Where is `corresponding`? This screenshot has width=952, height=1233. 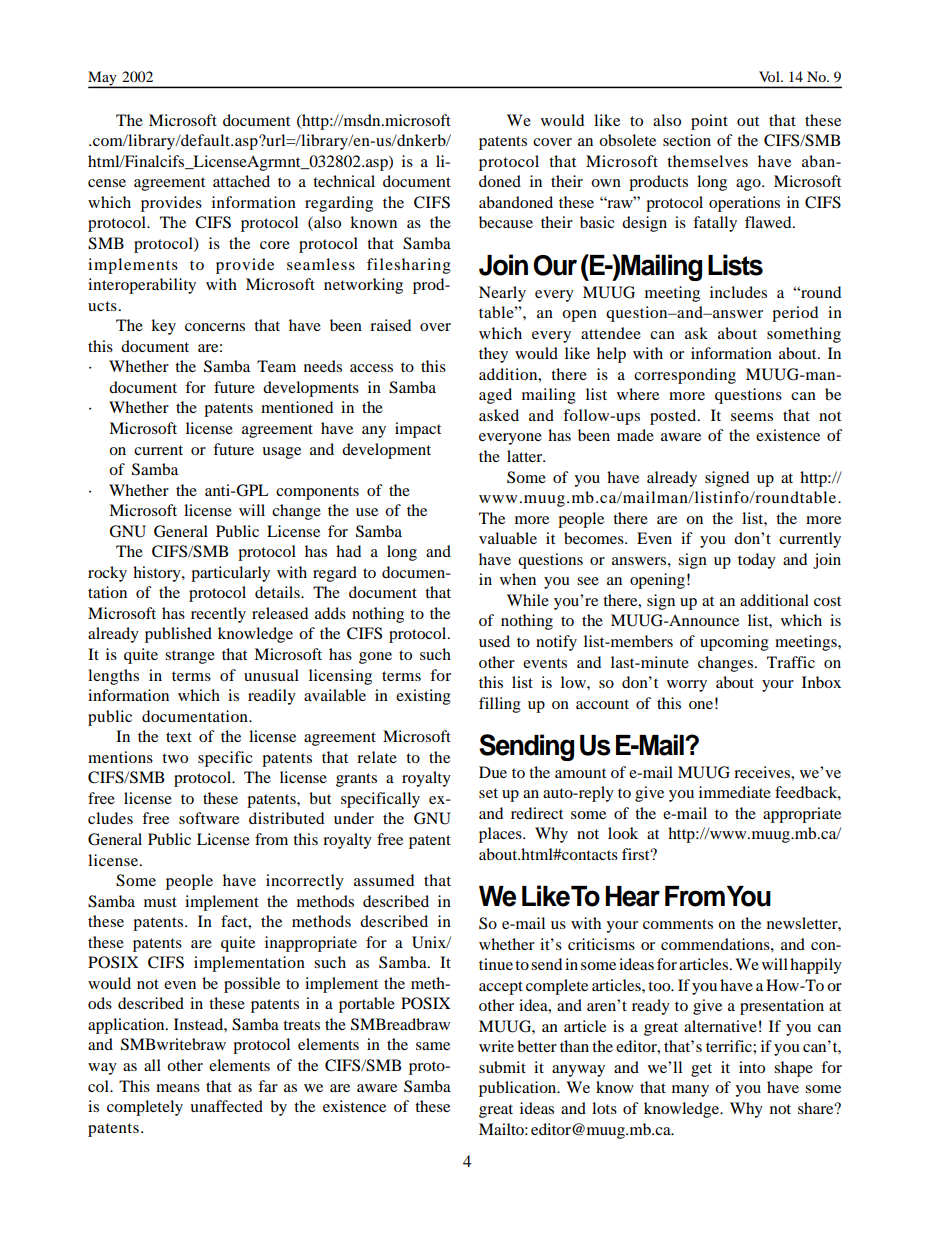
corresponding is located at coordinates (685, 376).
